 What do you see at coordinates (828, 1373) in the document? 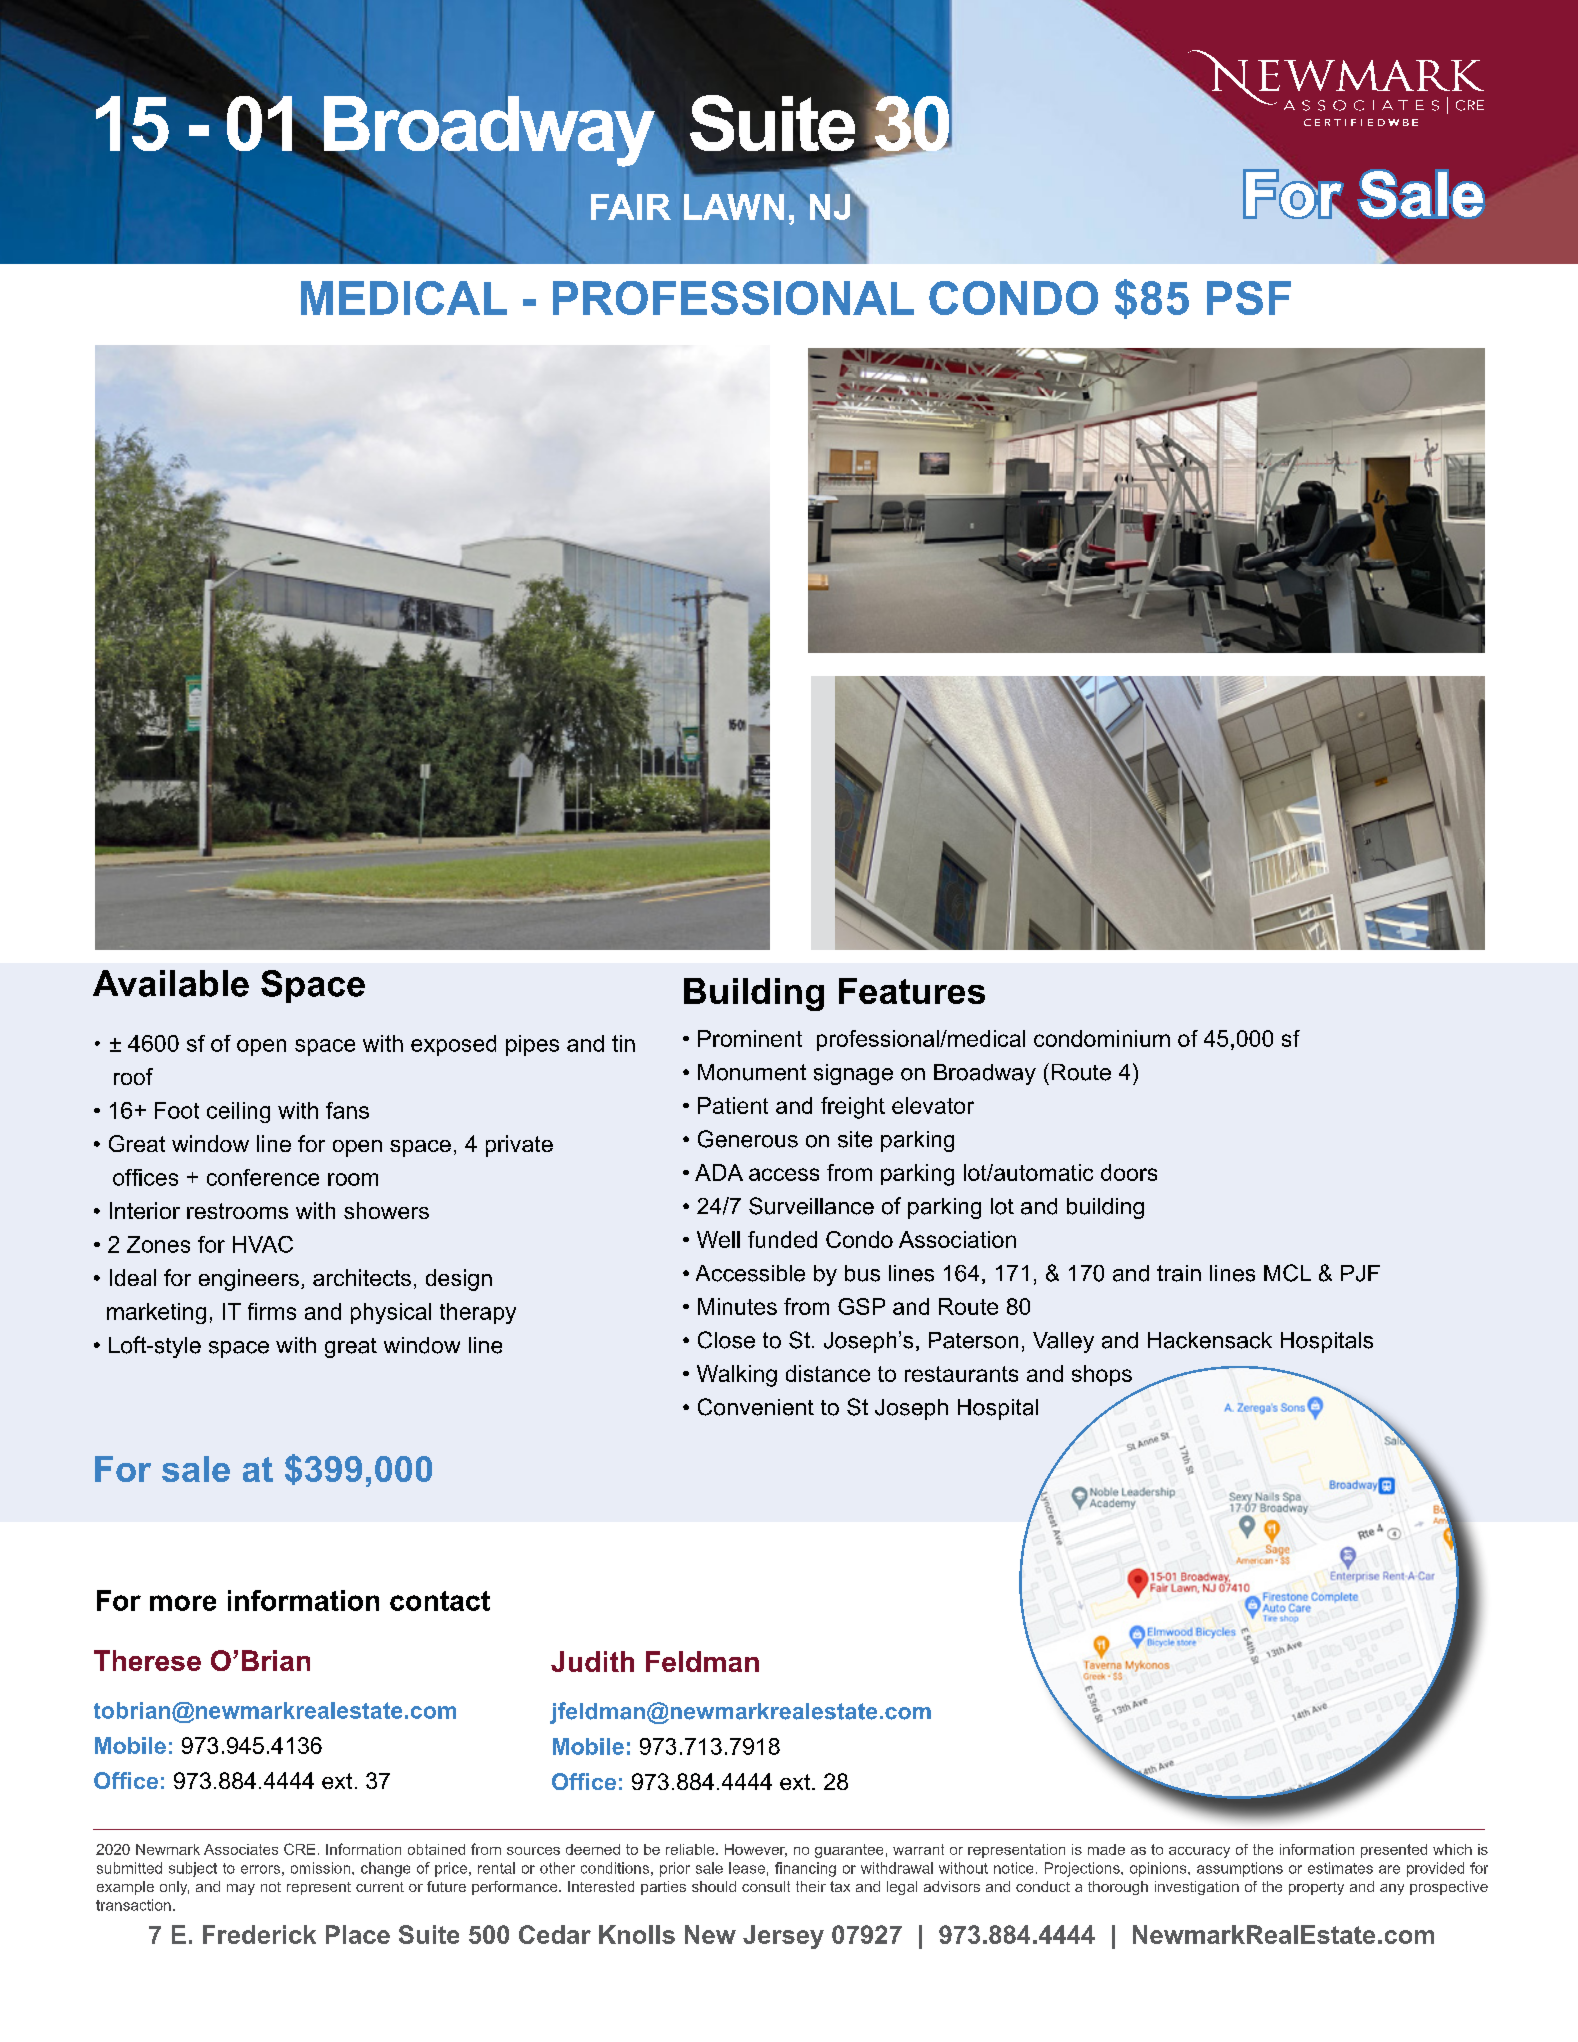
I see `distance` at bounding box center [828, 1373].
